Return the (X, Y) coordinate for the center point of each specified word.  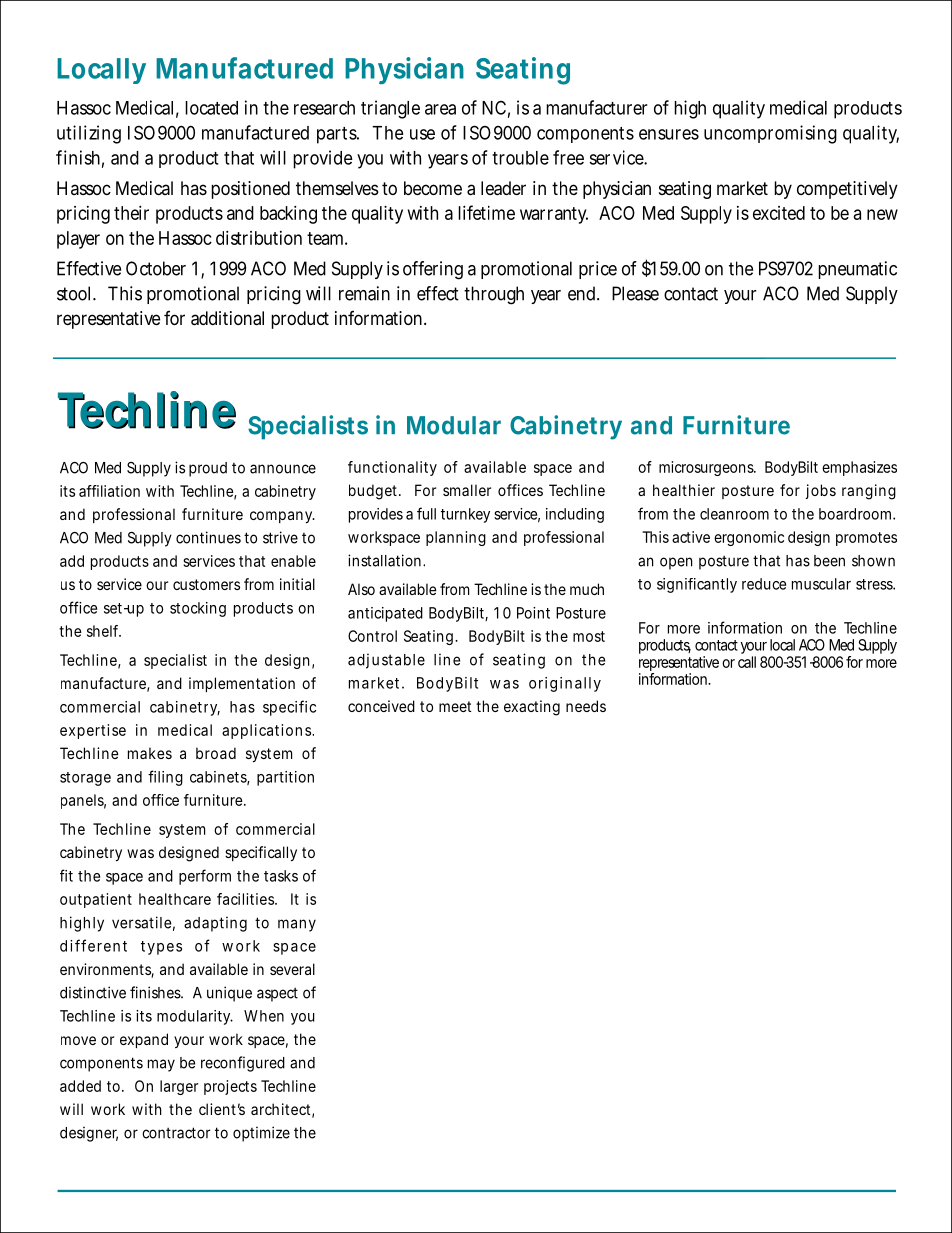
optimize (261, 1134)
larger (179, 1087)
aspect (277, 994)
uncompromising (770, 134)
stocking (198, 609)
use (422, 134)
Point (533, 613)
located (211, 108)
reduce (764, 584)
